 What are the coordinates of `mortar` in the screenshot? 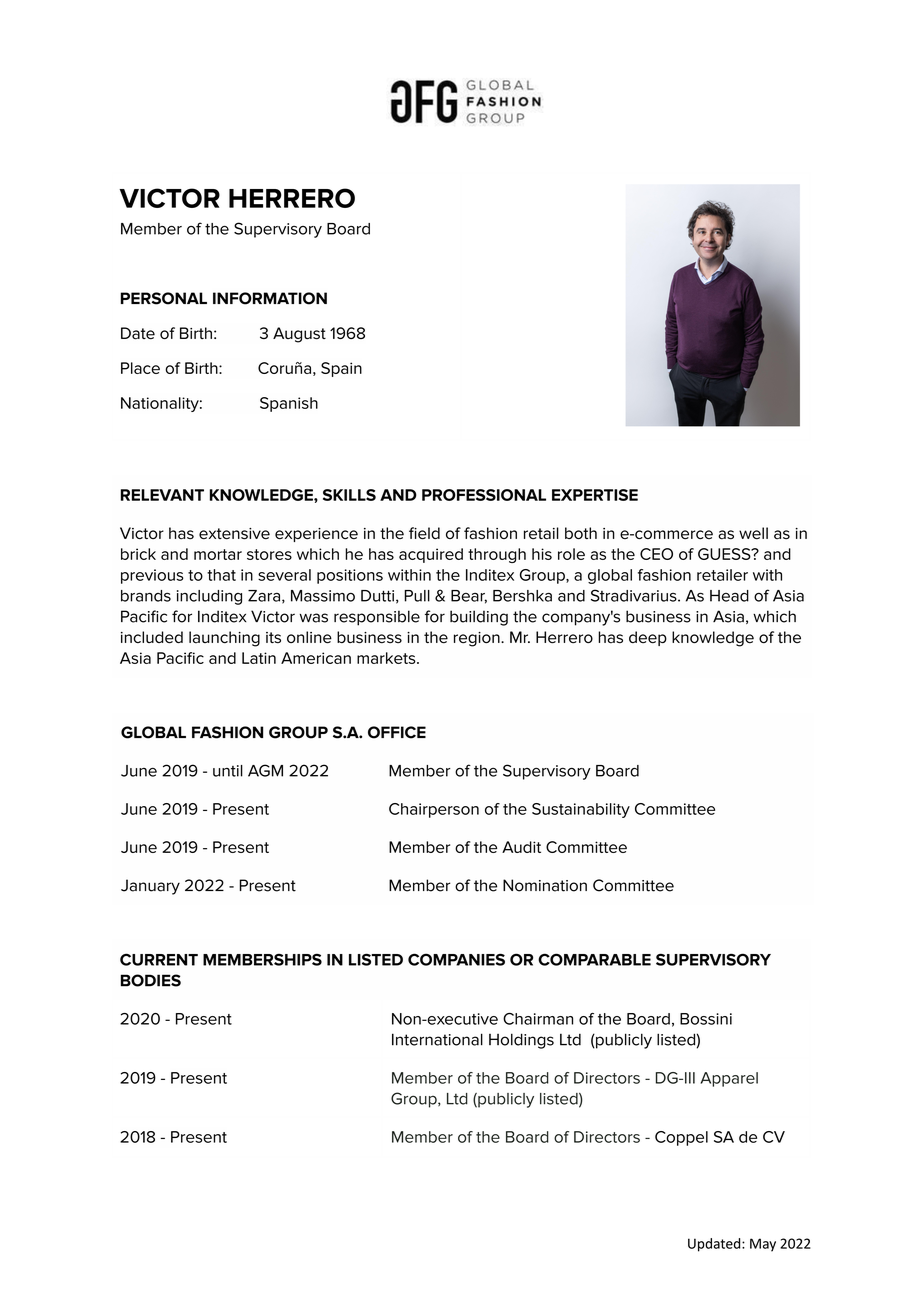 It's located at (218, 554).
